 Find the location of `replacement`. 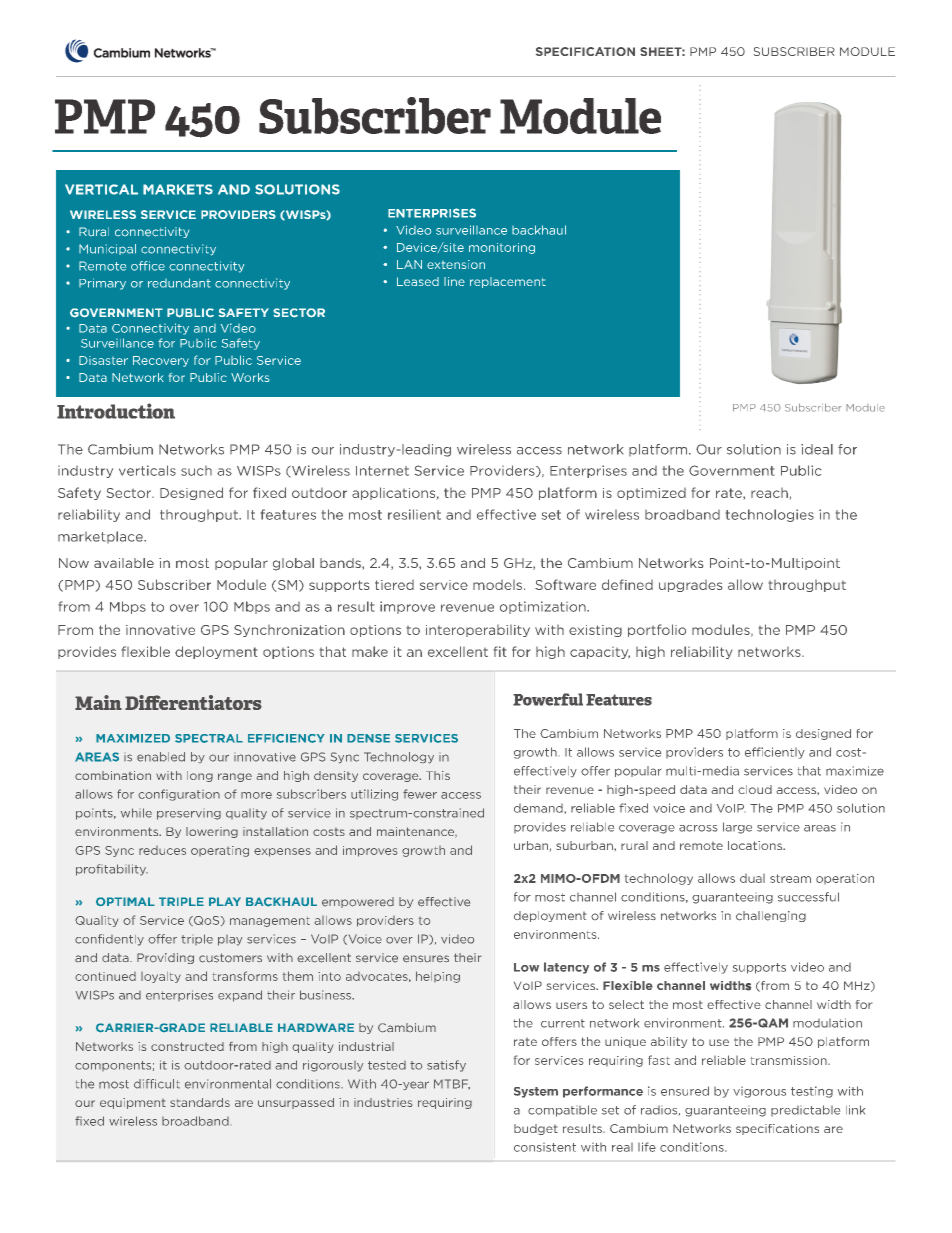

replacement is located at coordinates (508, 282).
